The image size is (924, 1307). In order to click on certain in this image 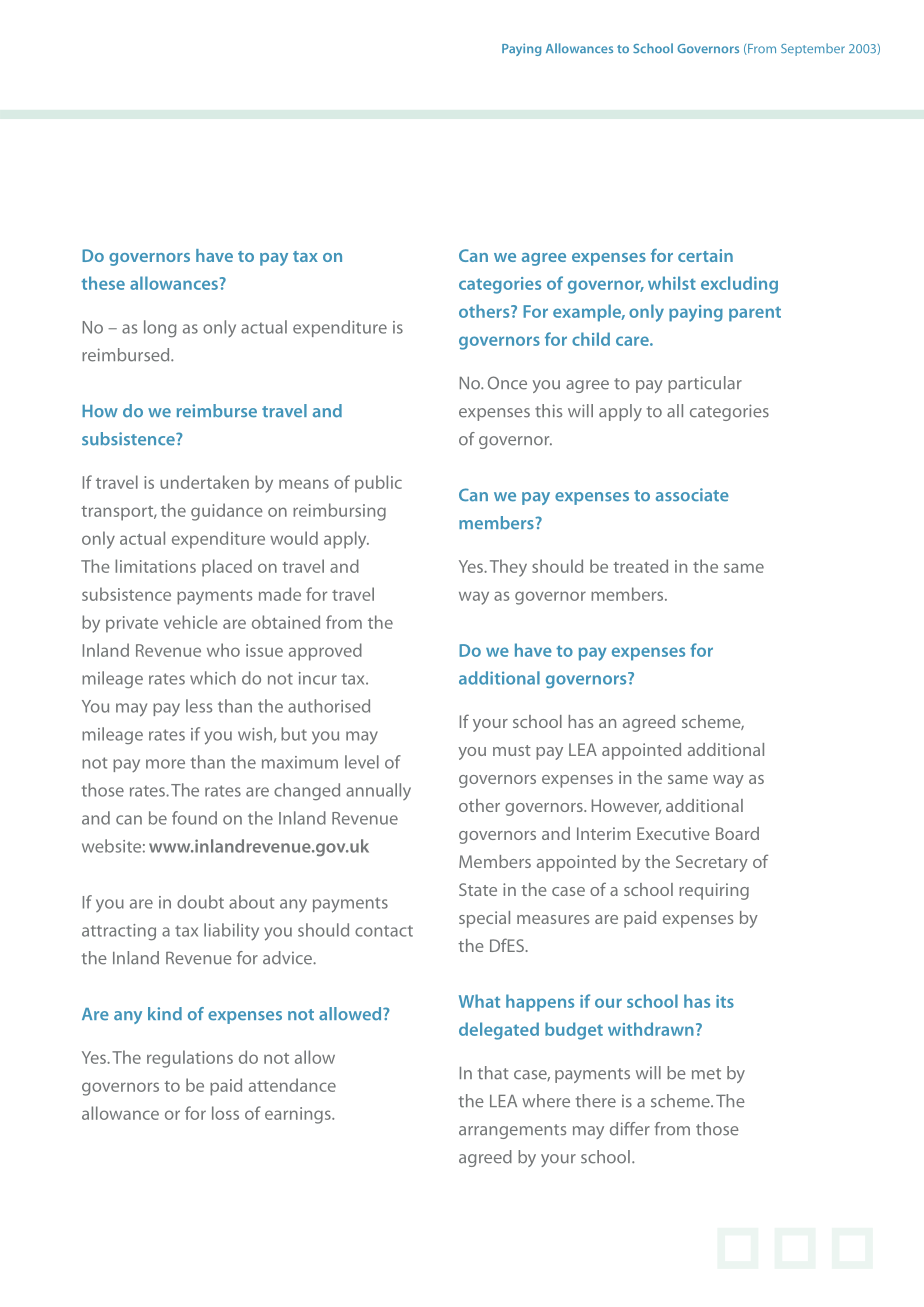, I will do `click(705, 255)`.
